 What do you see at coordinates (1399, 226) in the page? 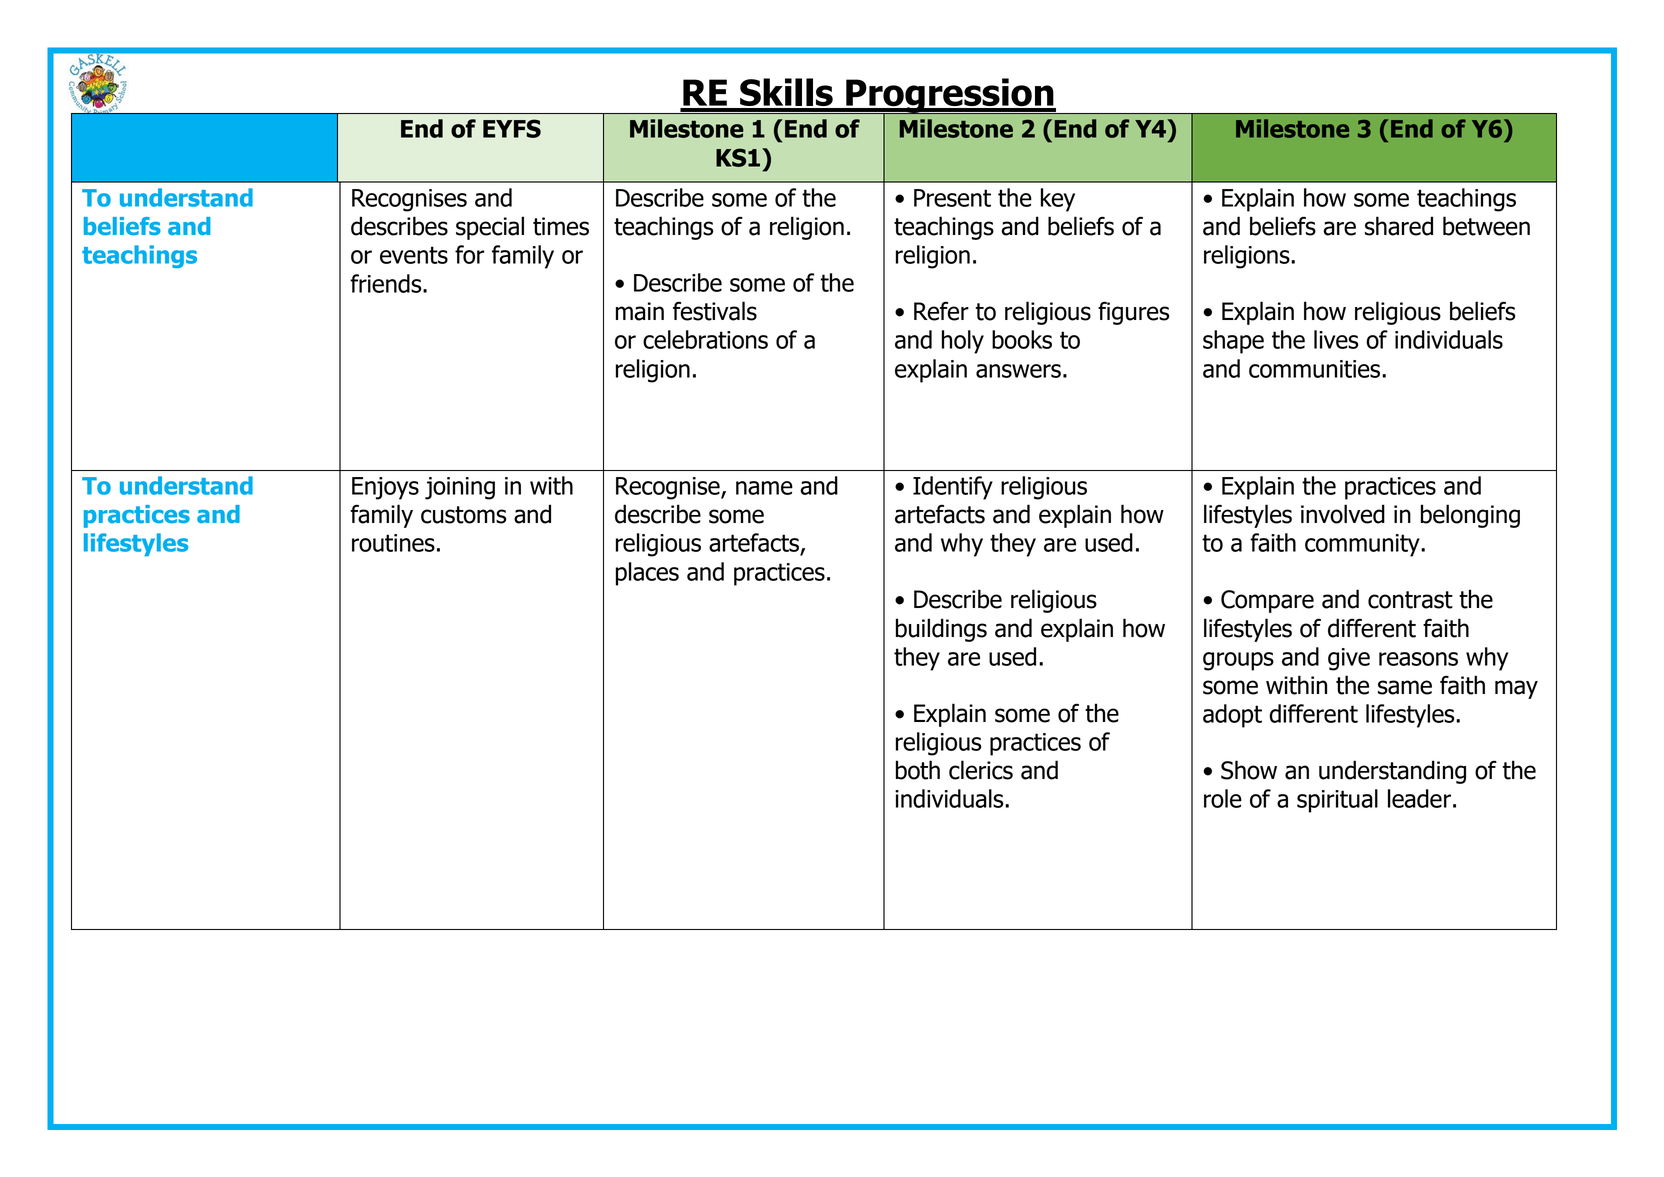
I see `shared` at bounding box center [1399, 226].
